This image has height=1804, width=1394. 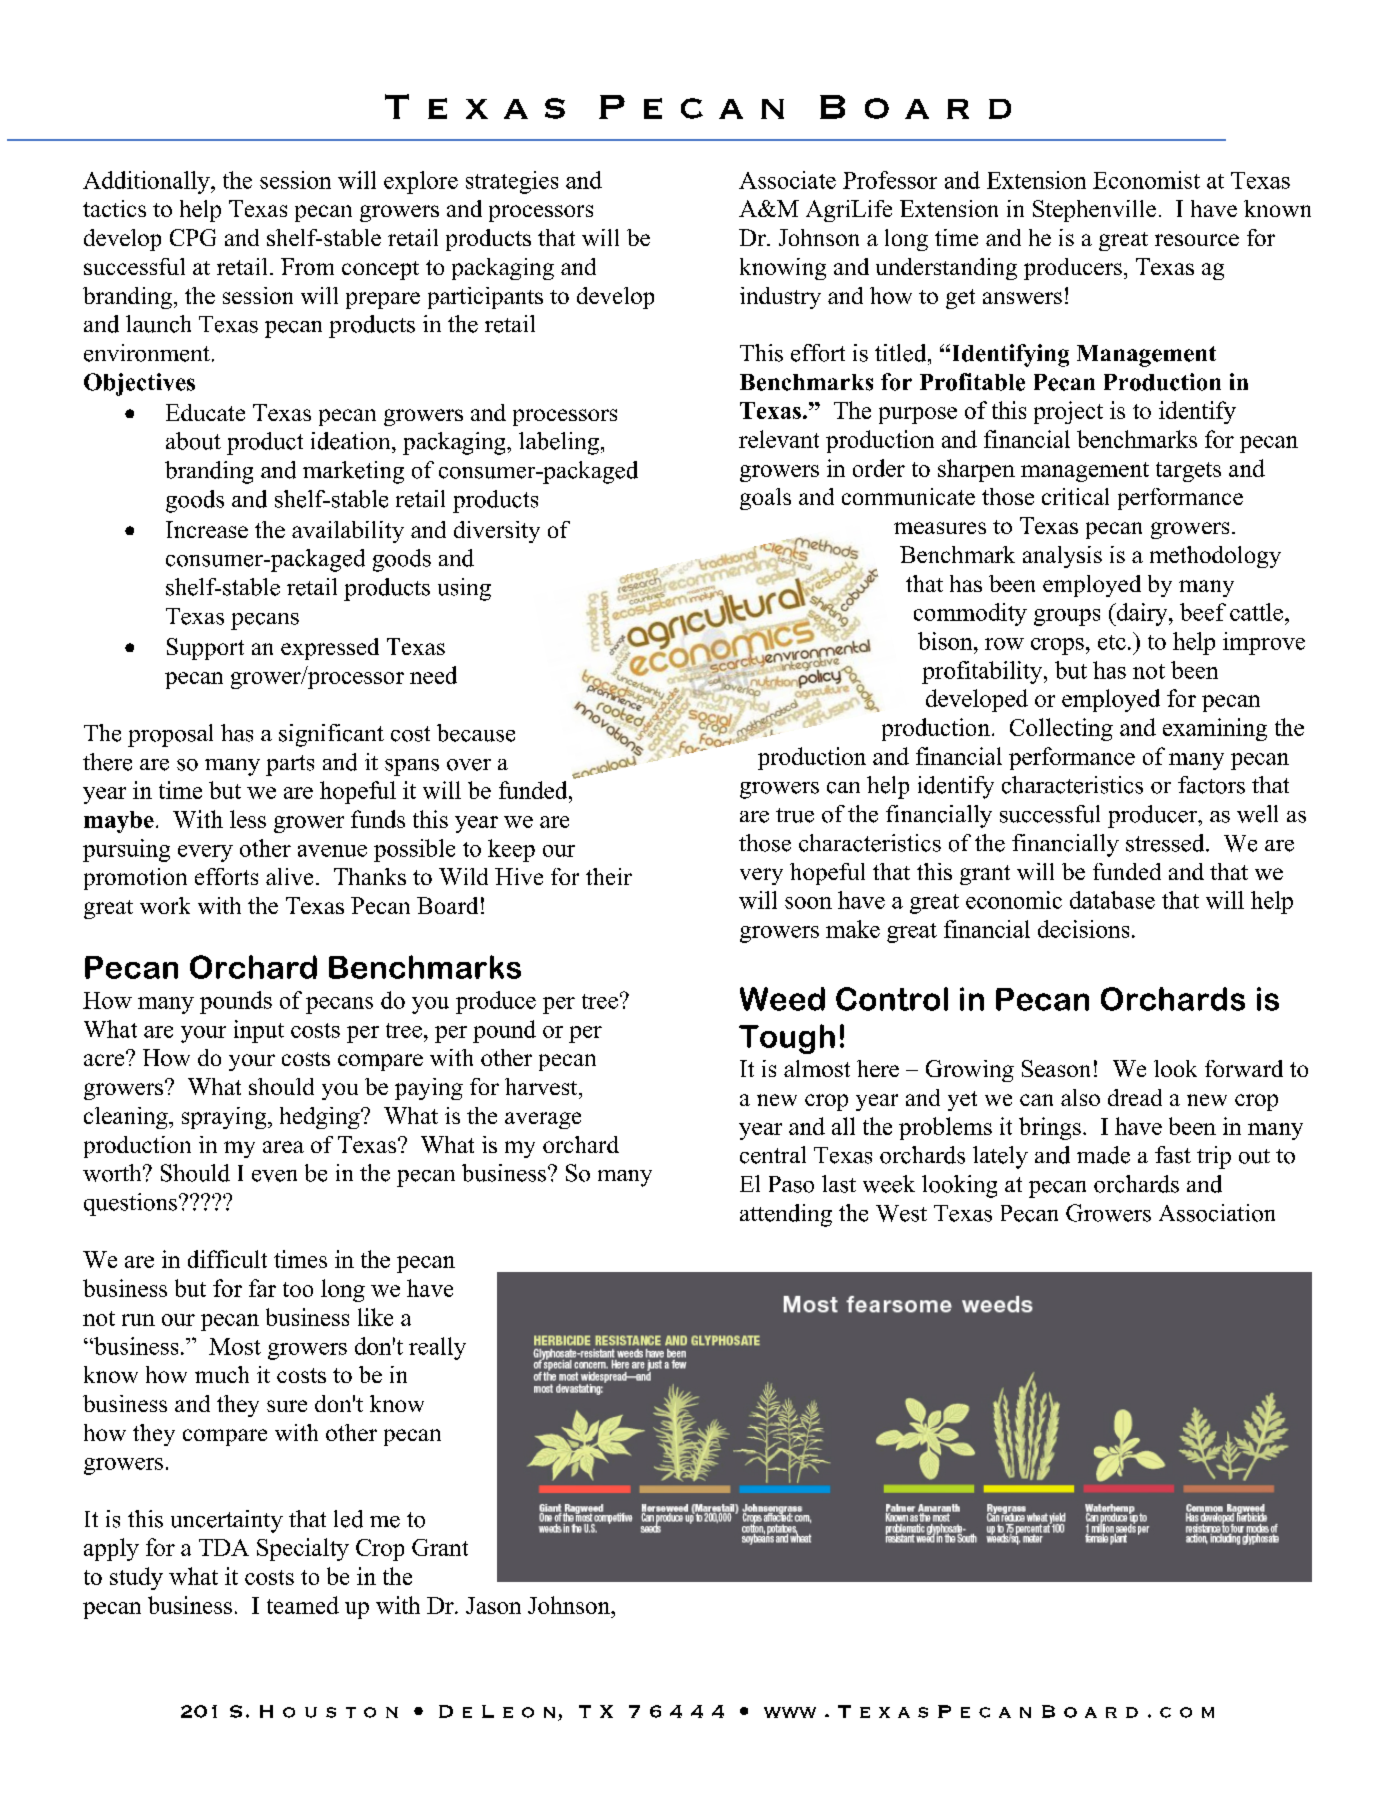 I want to click on Associate, so click(x=787, y=180).
